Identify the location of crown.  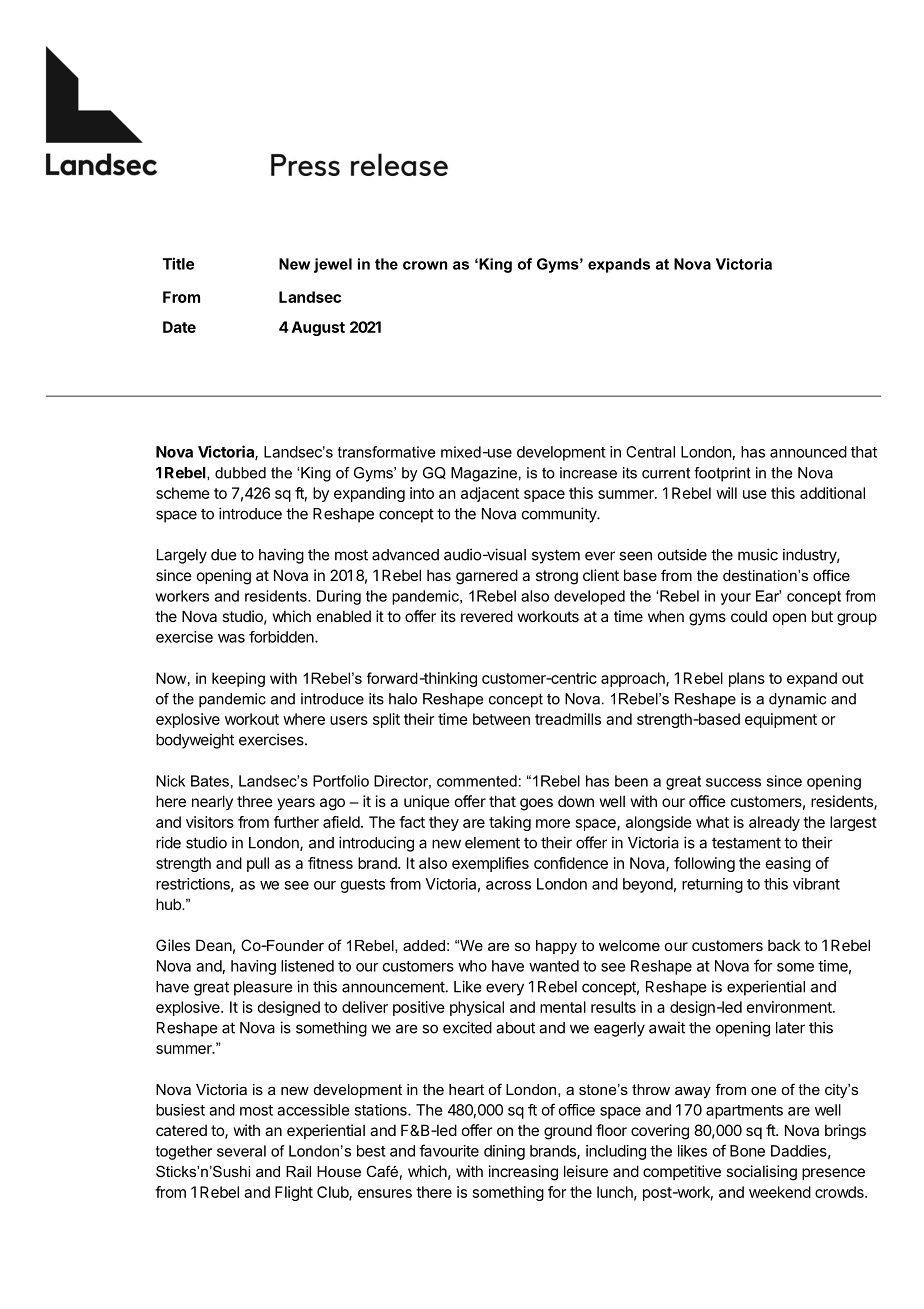
(425, 265).
